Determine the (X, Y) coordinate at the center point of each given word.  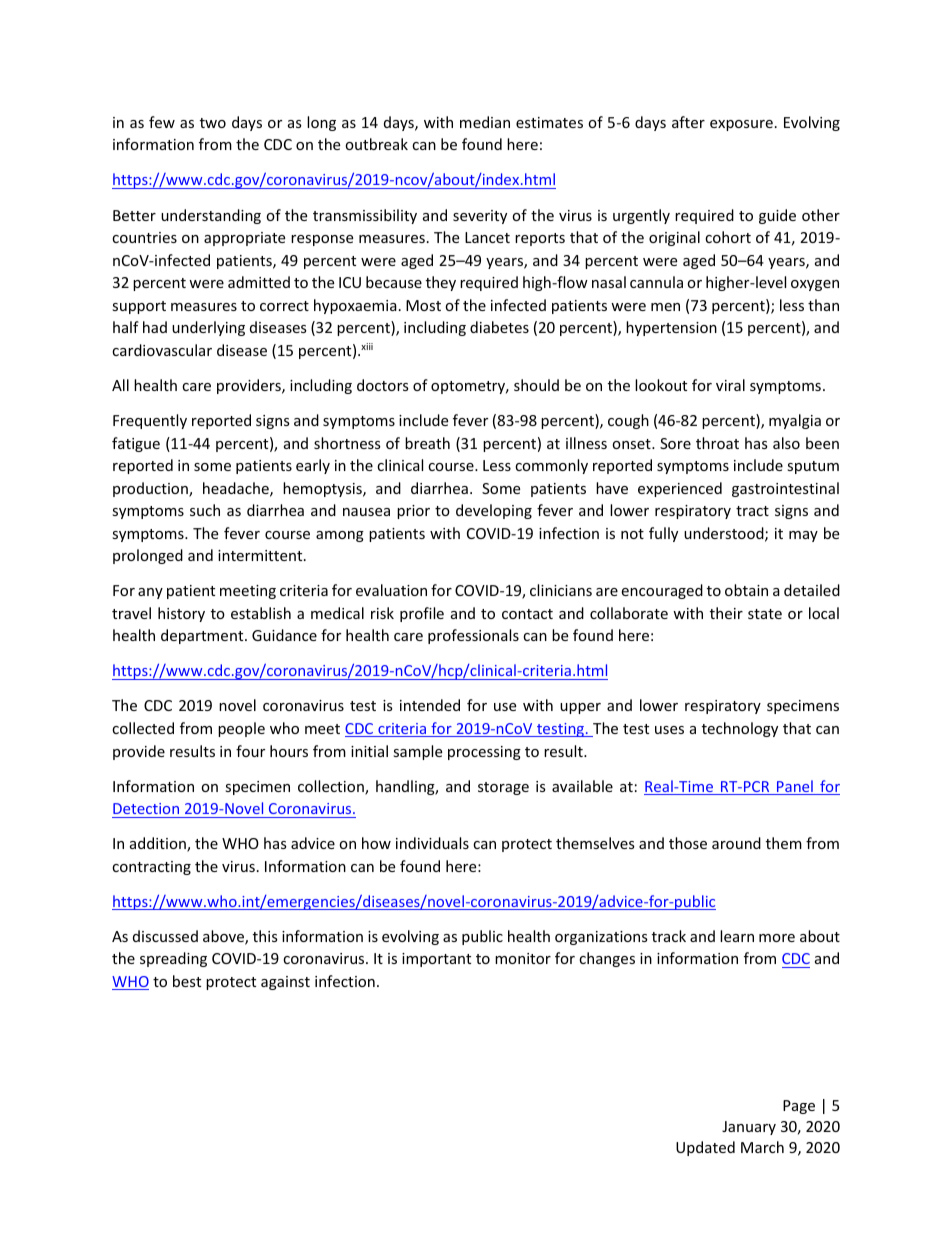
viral (730, 385)
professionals (473, 636)
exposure (741, 125)
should (536, 385)
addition (159, 844)
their (726, 613)
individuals (432, 843)
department (203, 636)
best (187, 981)
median (485, 122)
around (736, 843)
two (213, 123)
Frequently (150, 421)
